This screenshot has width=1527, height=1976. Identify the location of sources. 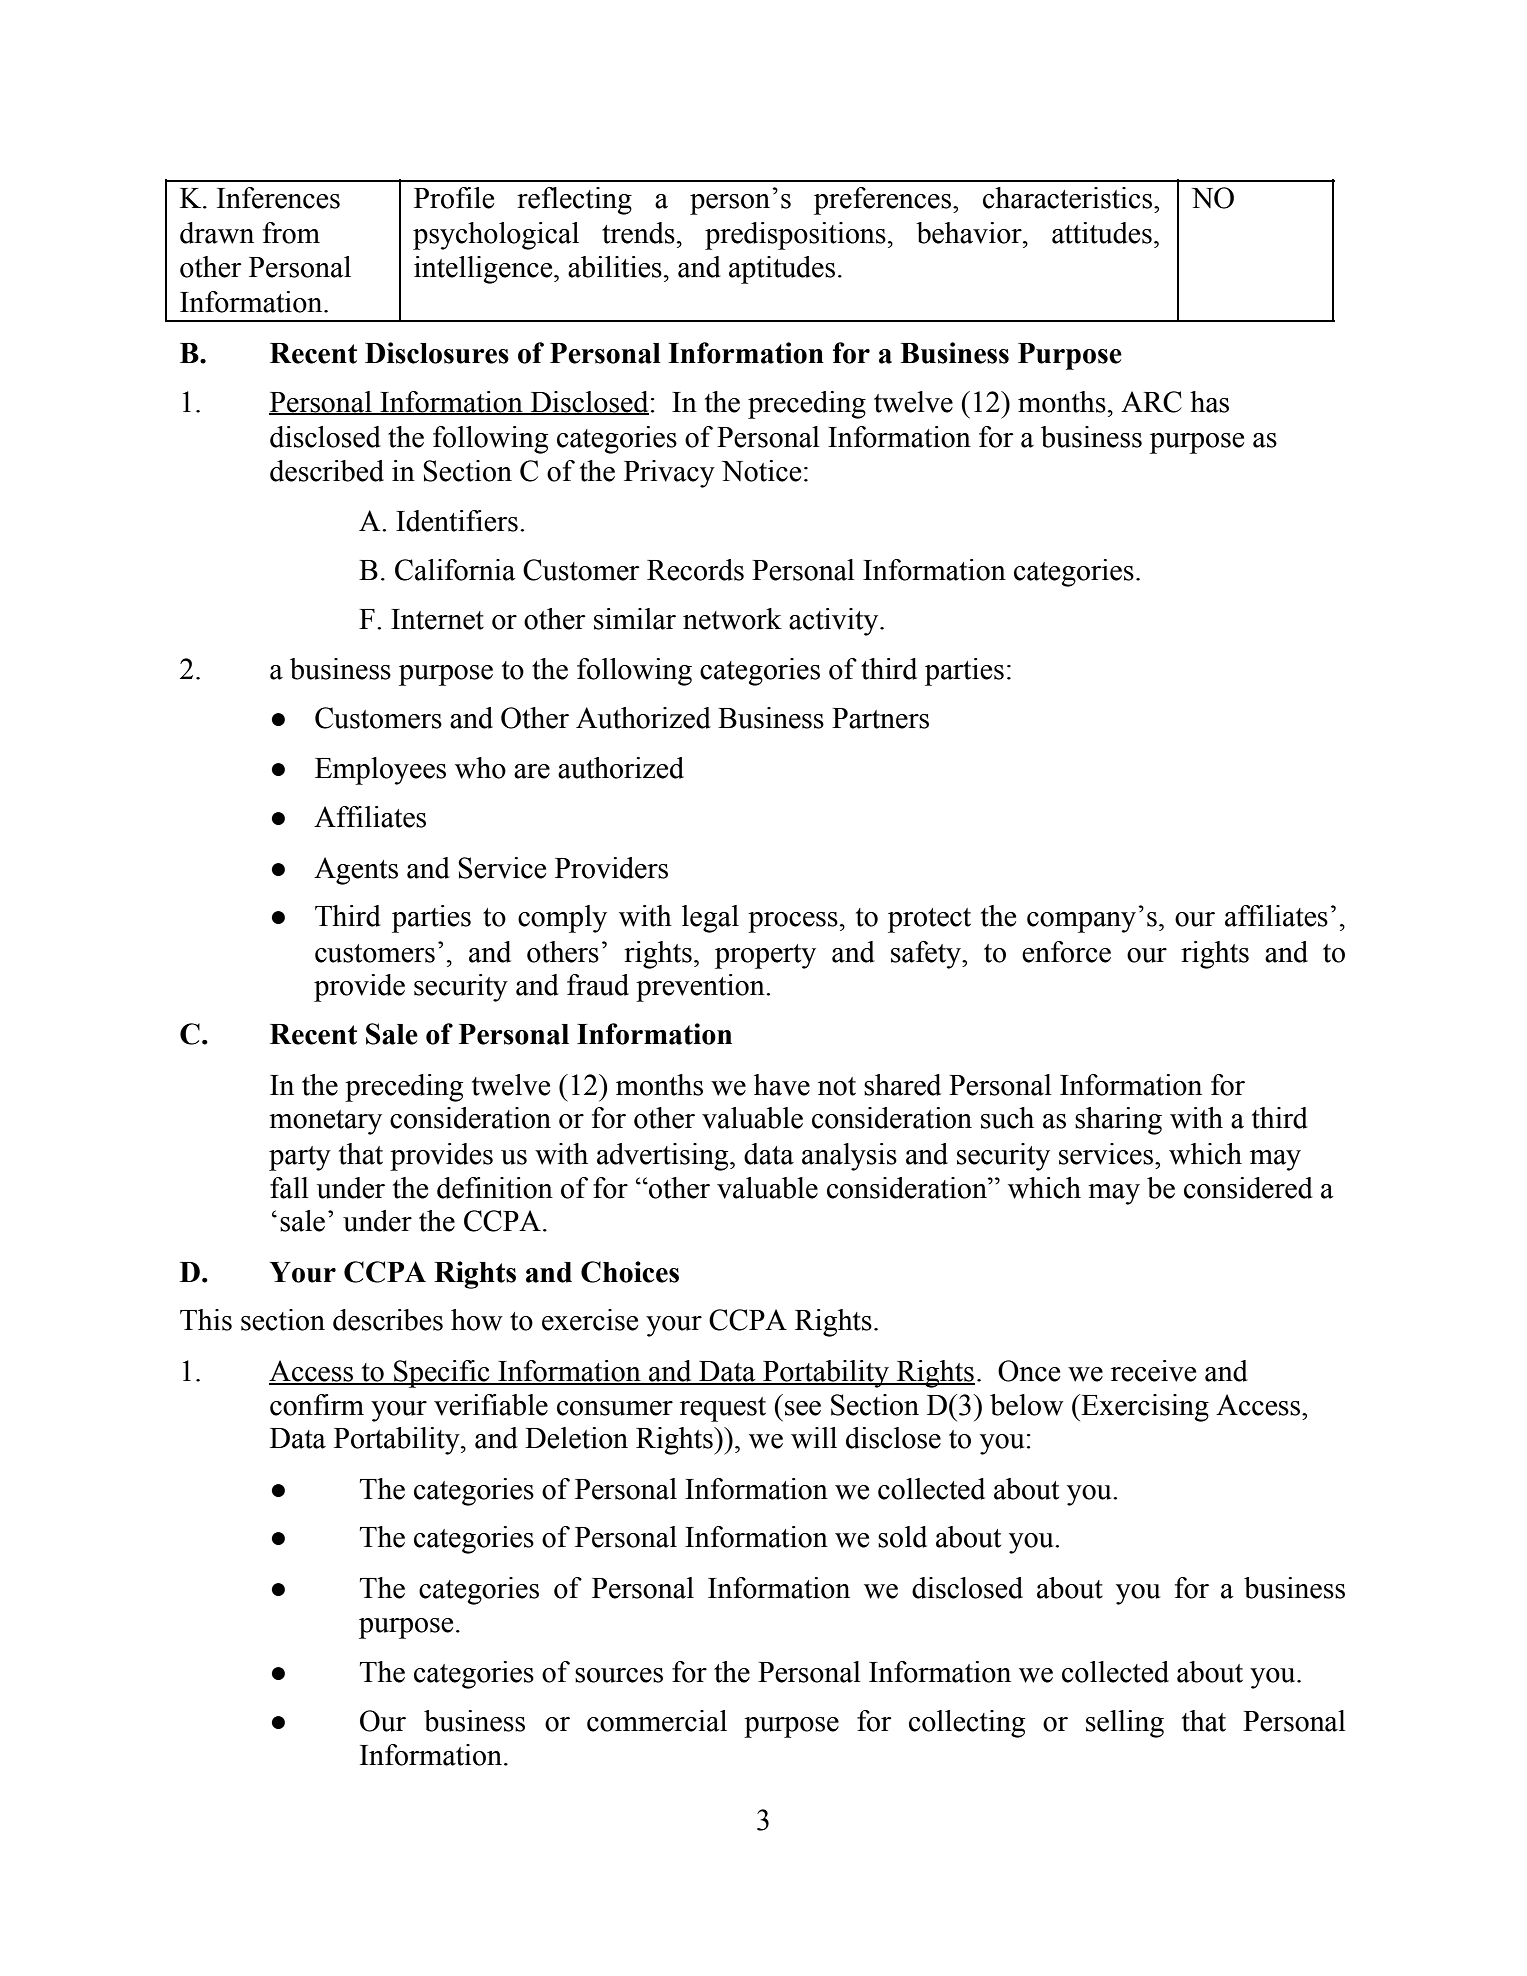
(619, 1675).
